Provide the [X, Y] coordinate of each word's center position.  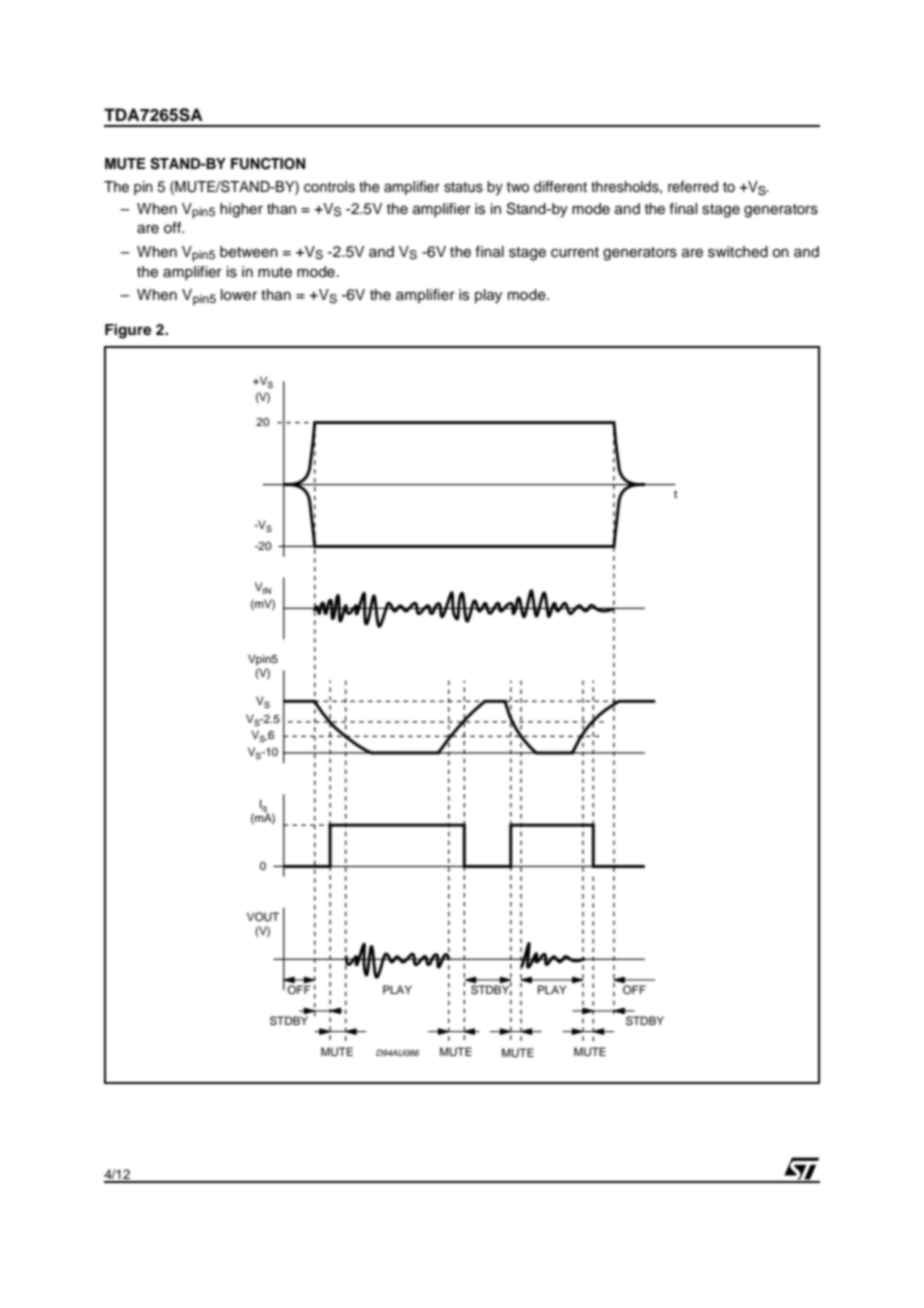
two [518, 187]
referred [693, 187]
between [249, 252]
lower [239, 295]
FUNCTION [268, 163]
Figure [128, 331]
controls [329, 187]
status [463, 187]
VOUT [263, 917]
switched [738, 252]
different [560, 187]
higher [241, 210]
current [575, 252]
